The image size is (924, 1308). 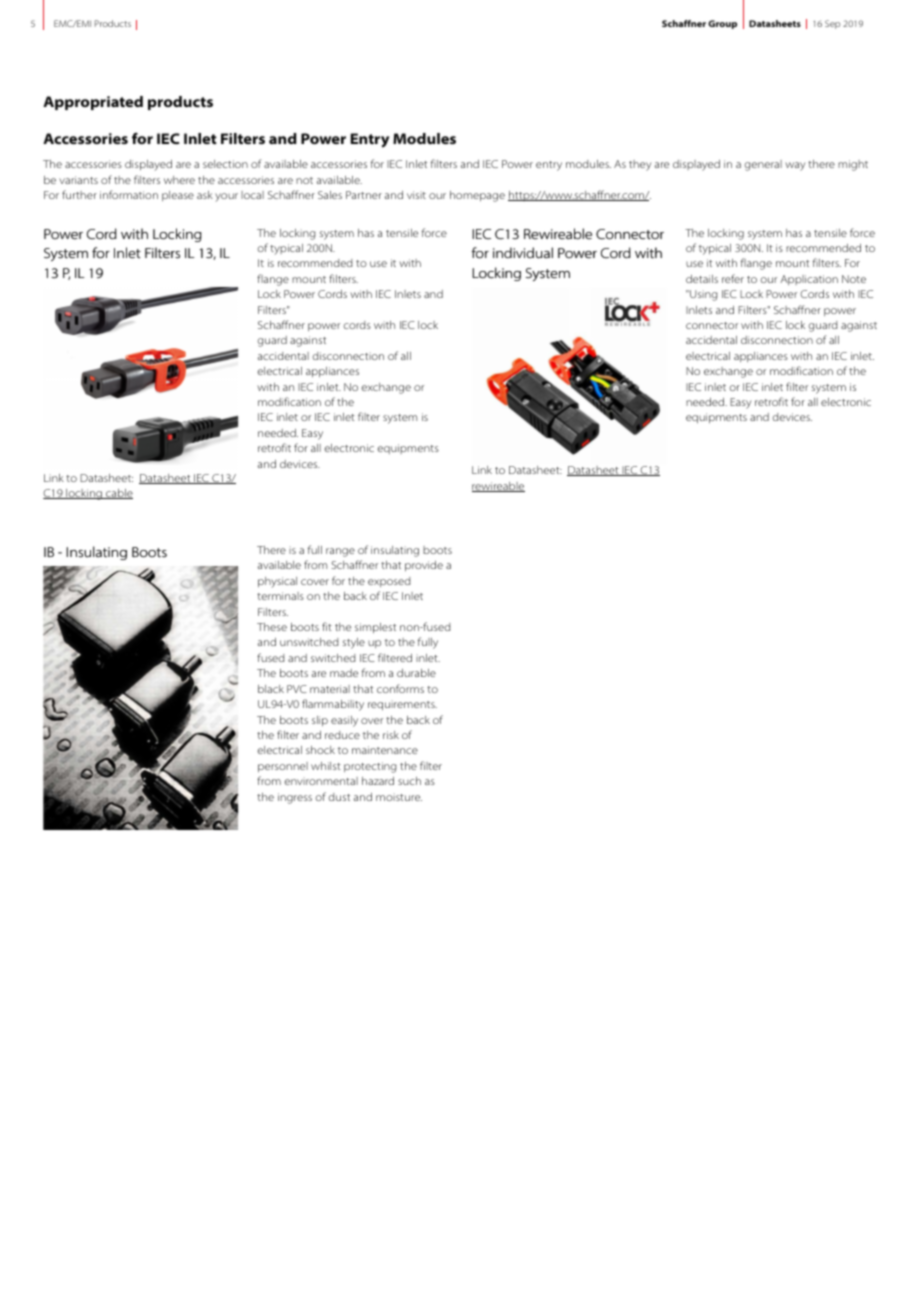 What do you see at coordinates (283, 767) in the document?
I see `personnel` at bounding box center [283, 767].
